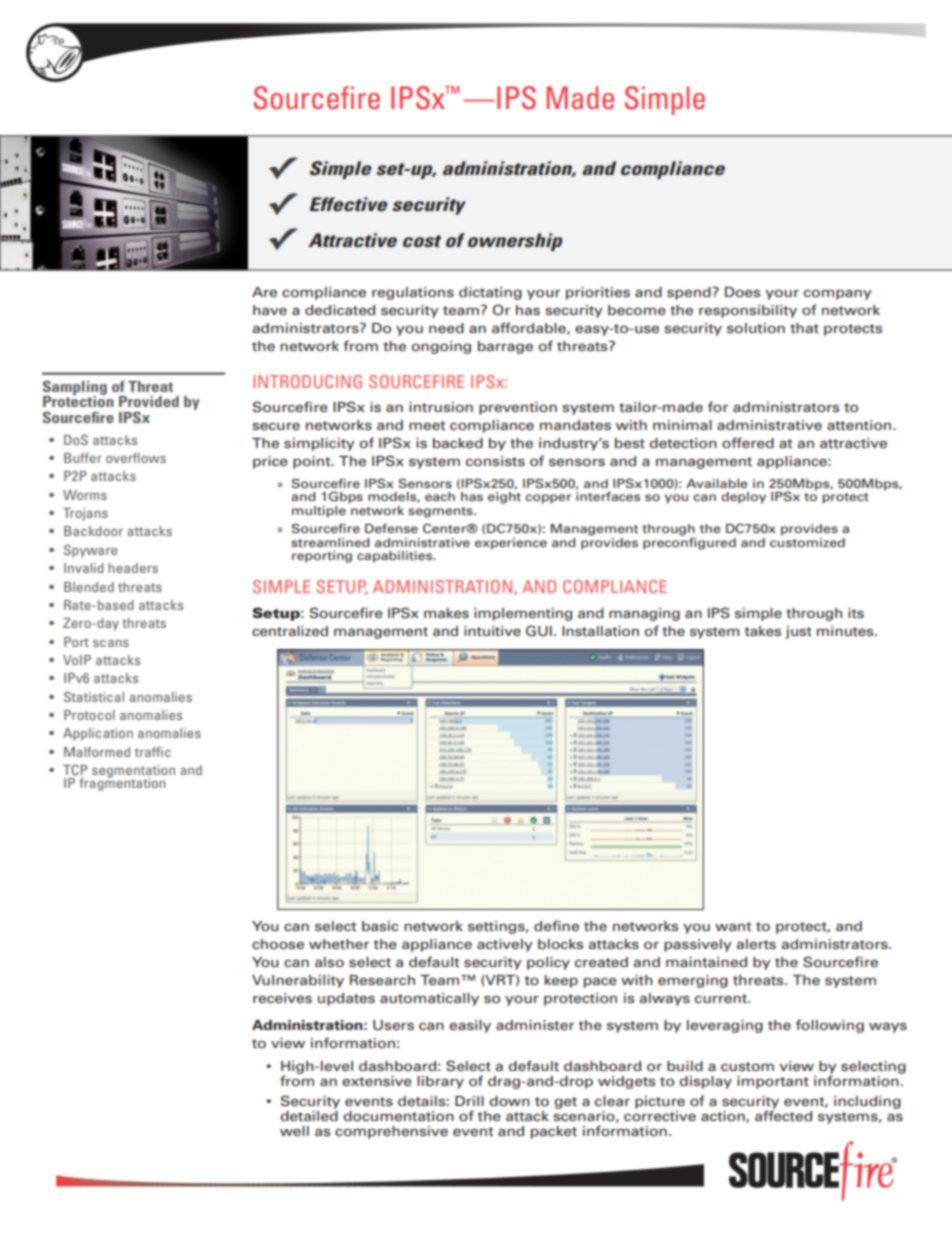  Describe the element at coordinates (270, 310) in the screenshot. I see `have` at that location.
